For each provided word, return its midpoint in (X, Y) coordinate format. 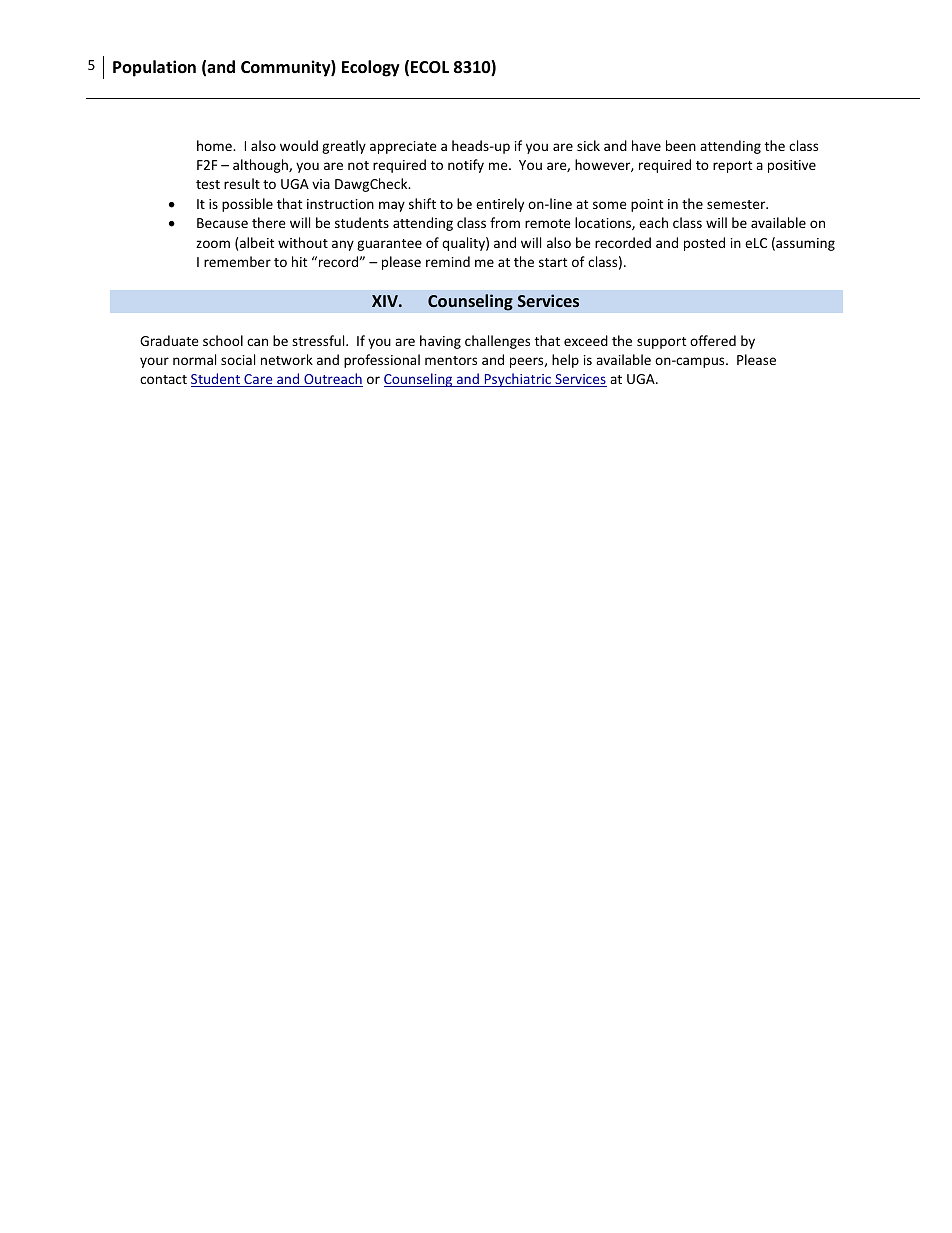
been (681, 145)
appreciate (403, 147)
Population (154, 68)
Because (222, 223)
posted (704, 244)
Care (258, 380)
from (505, 222)
